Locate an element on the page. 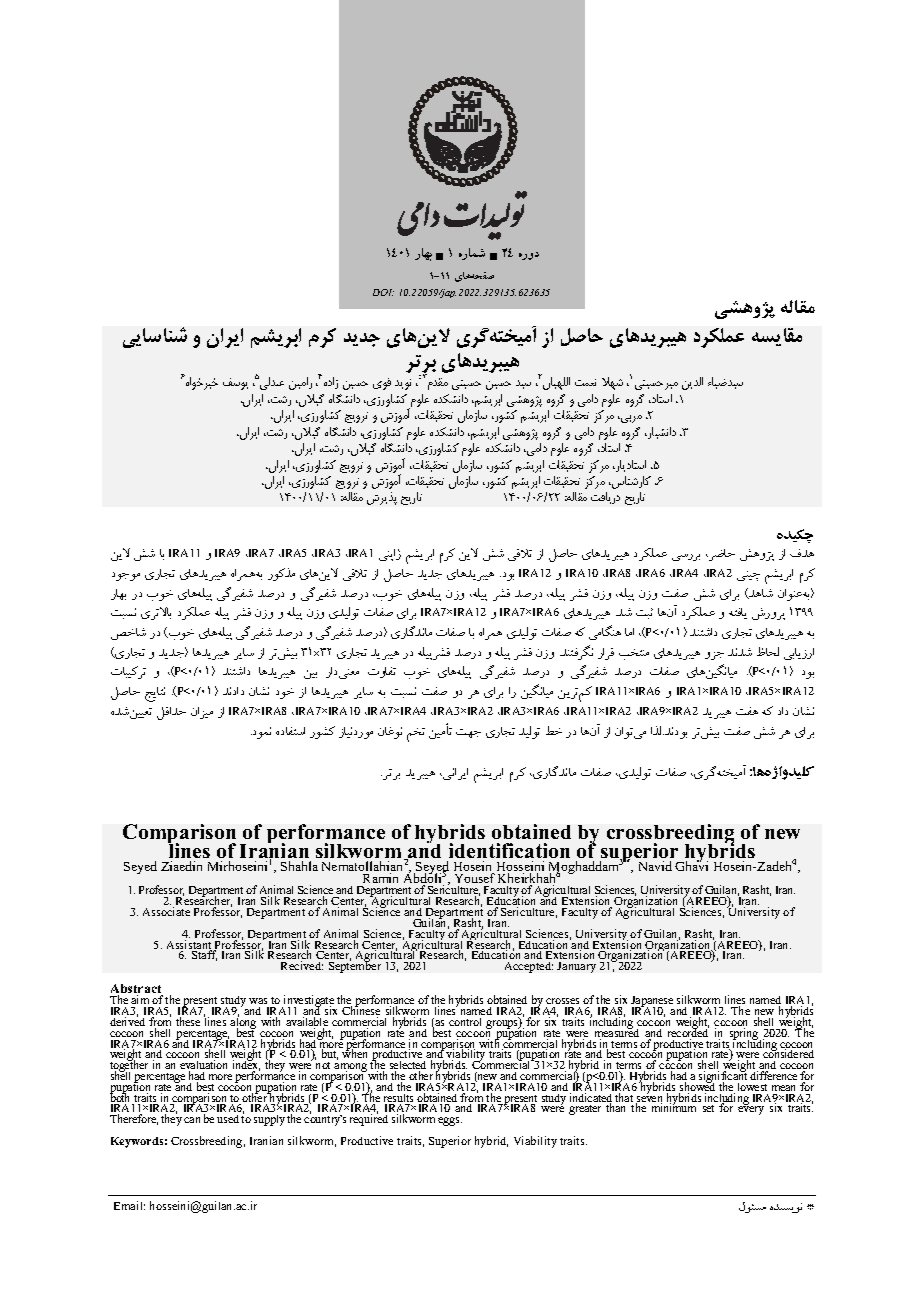 This document has width=924, height=1308. DOI is located at coordinates (383, 292).
